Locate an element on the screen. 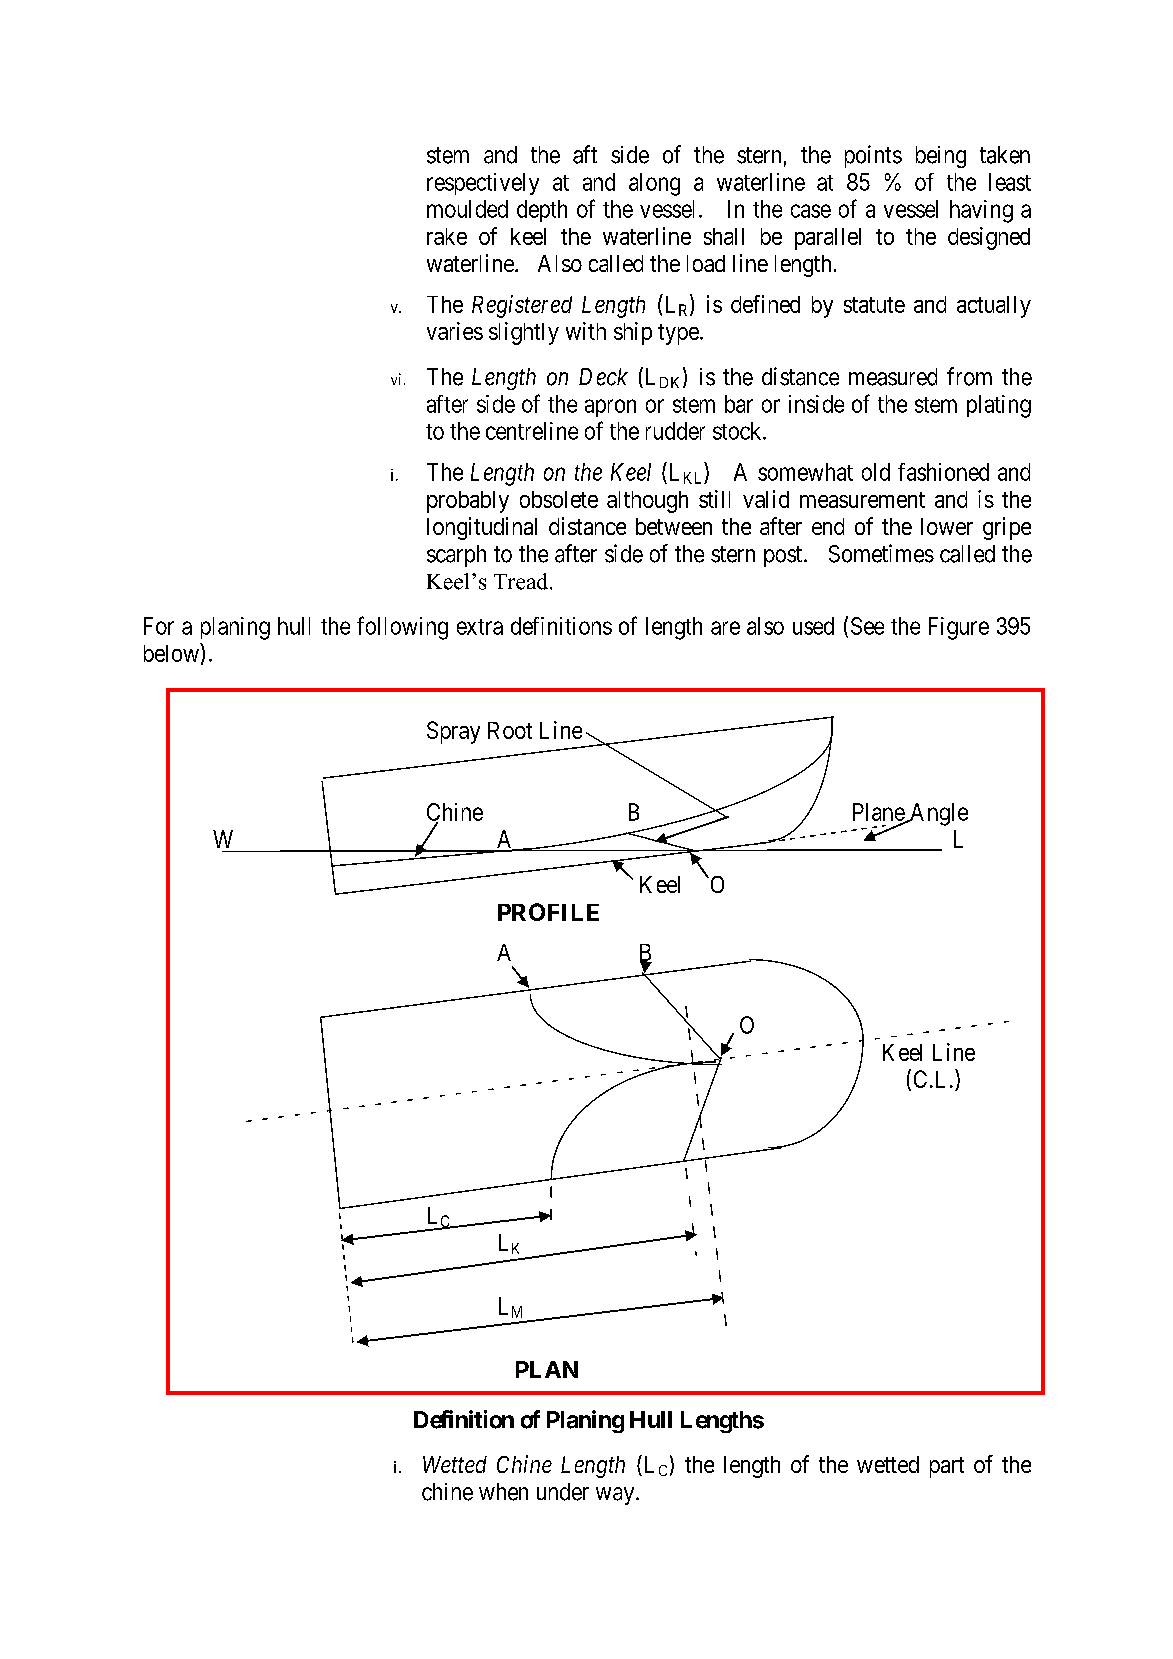 The image size is (1173, 1659). below is located at coordinates (172, 652).
